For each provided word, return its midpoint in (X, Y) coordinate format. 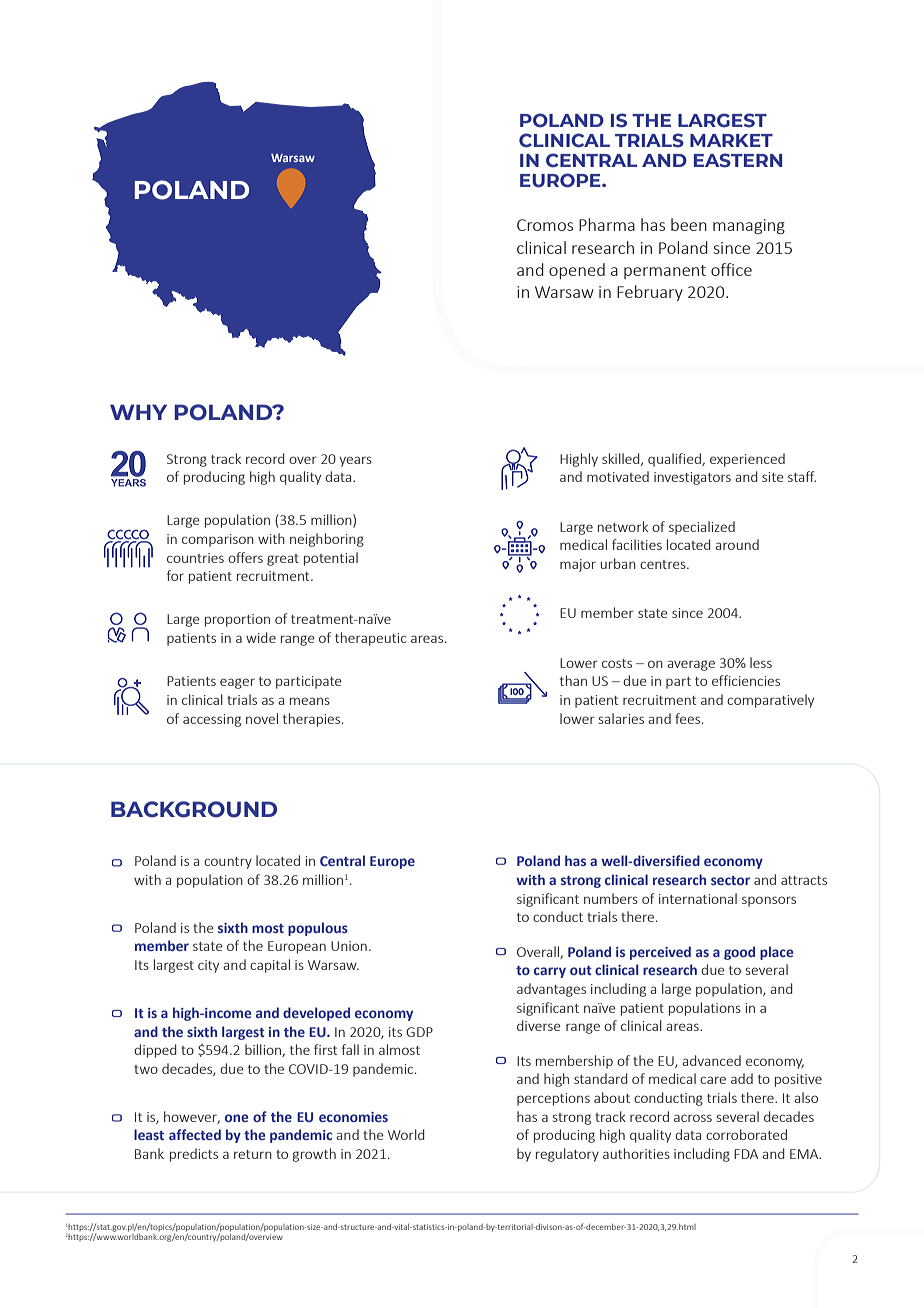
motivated (618, 476)
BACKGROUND (194, 809)
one (236, 1118)
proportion (237, 620)
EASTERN (738, 160)
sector (730, 880)
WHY (138, 412)
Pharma (607, 224)
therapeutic (371, 639)
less (761, 662)
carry (550, 972)
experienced (747, 460)
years (355, 461)
